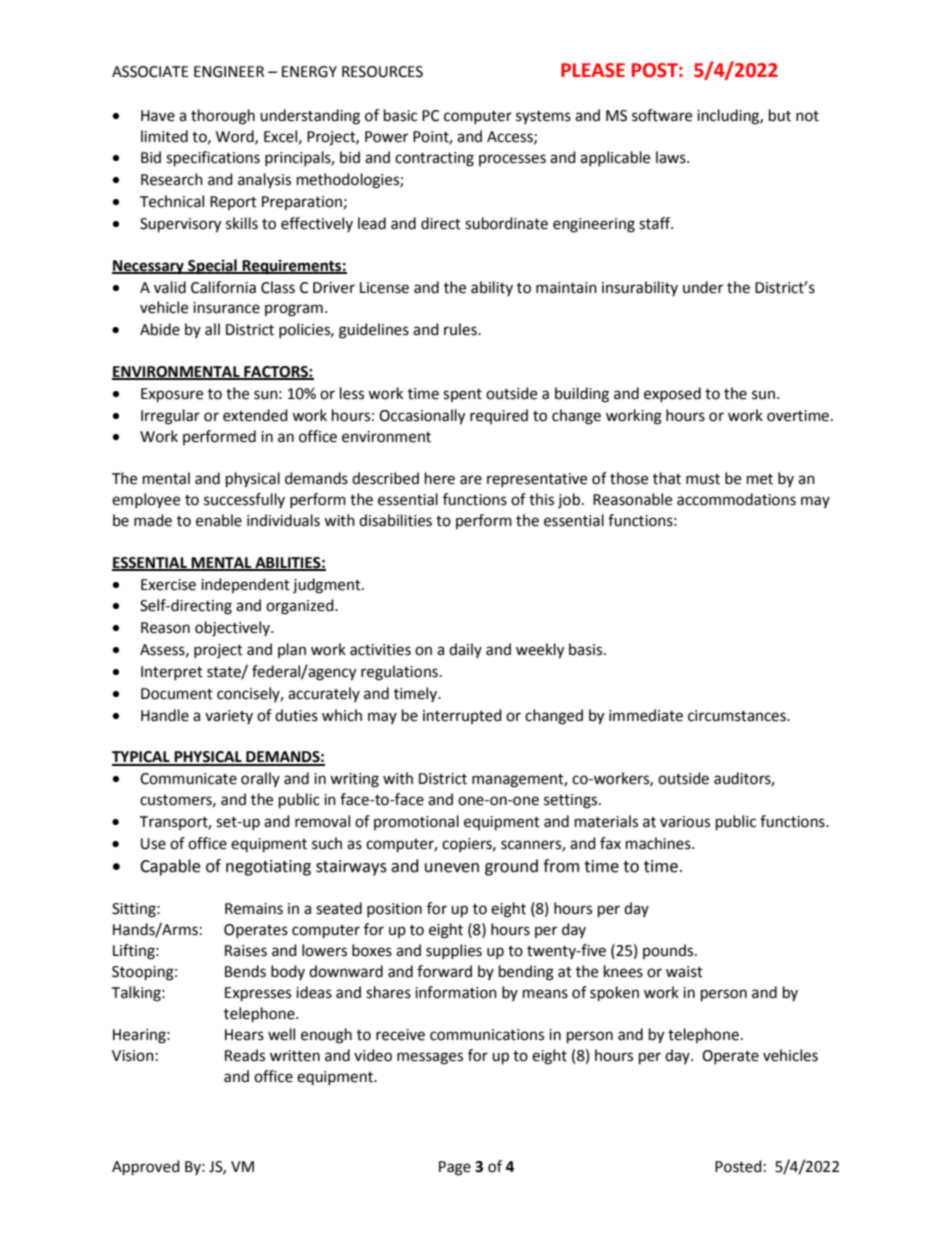 This document has height=1233, width=952. What do you see at coordinates (233, 629) in the document?
I see `objectively` at bounding box center [233, 629].
